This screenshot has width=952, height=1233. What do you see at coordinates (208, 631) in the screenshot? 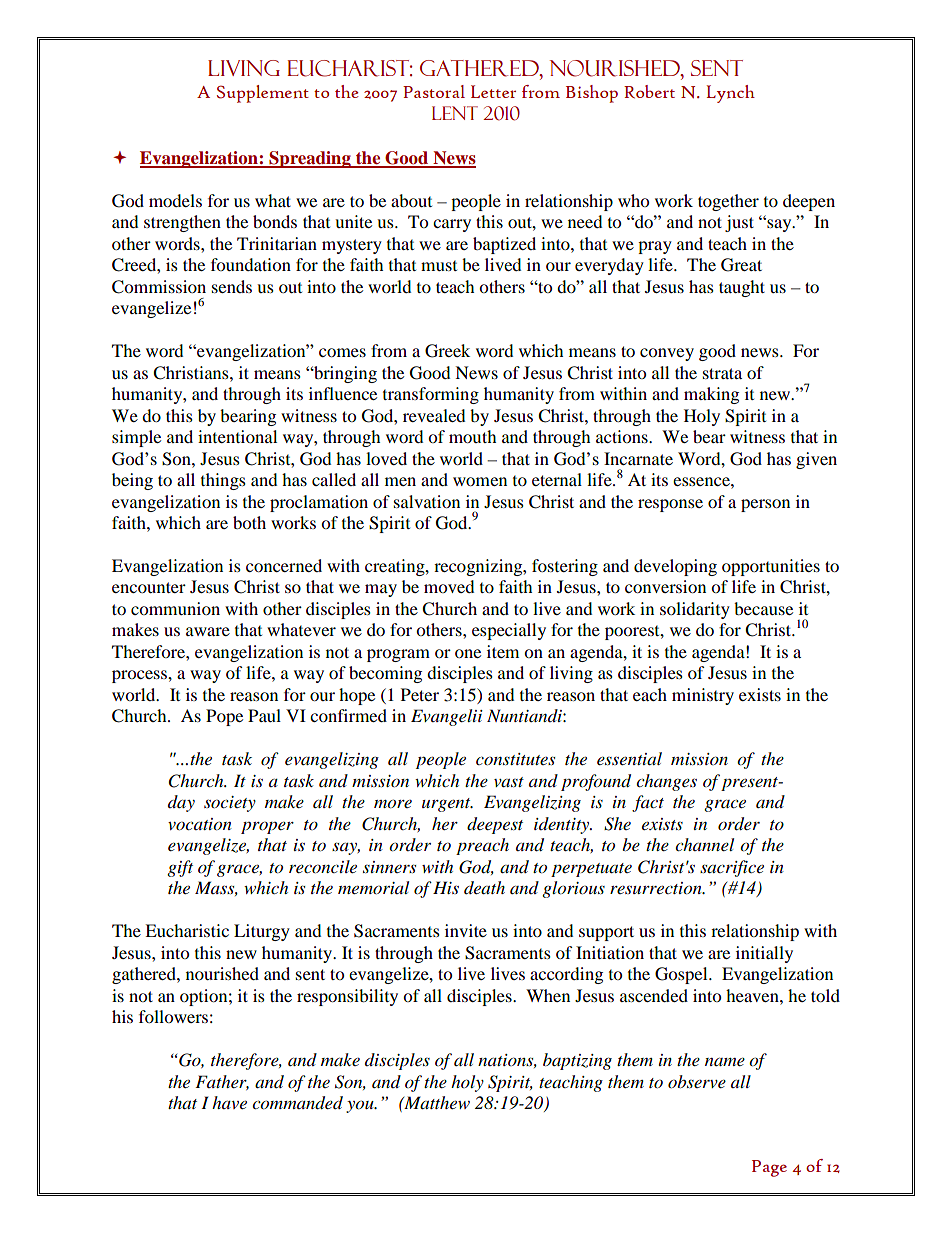
I see `aware` at bounding box center [208, 631].
